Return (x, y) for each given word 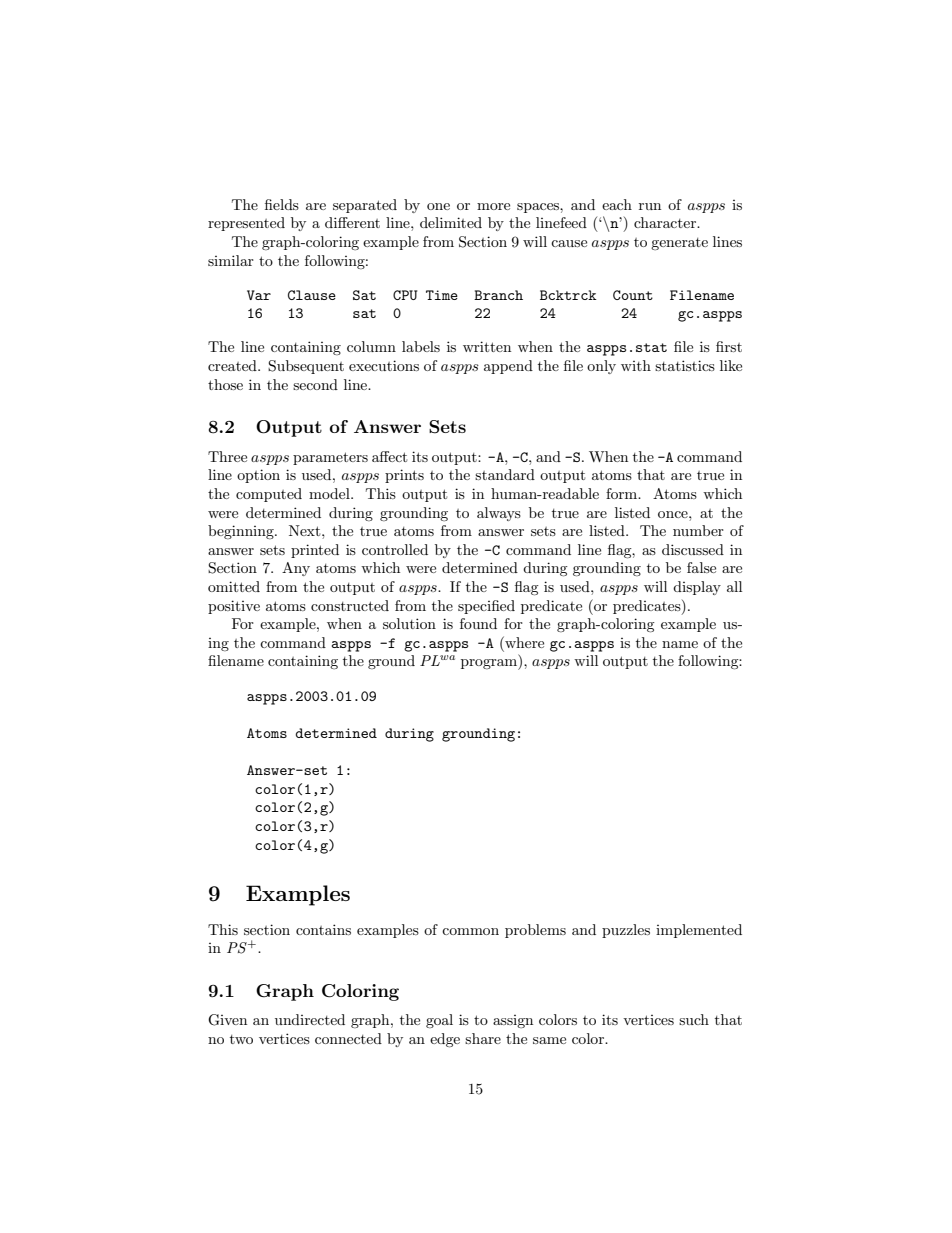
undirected (310, 1019)
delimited (451, 222)
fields (282, 204)
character (666, 222)
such (694, 1019)
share (483, 1038)
